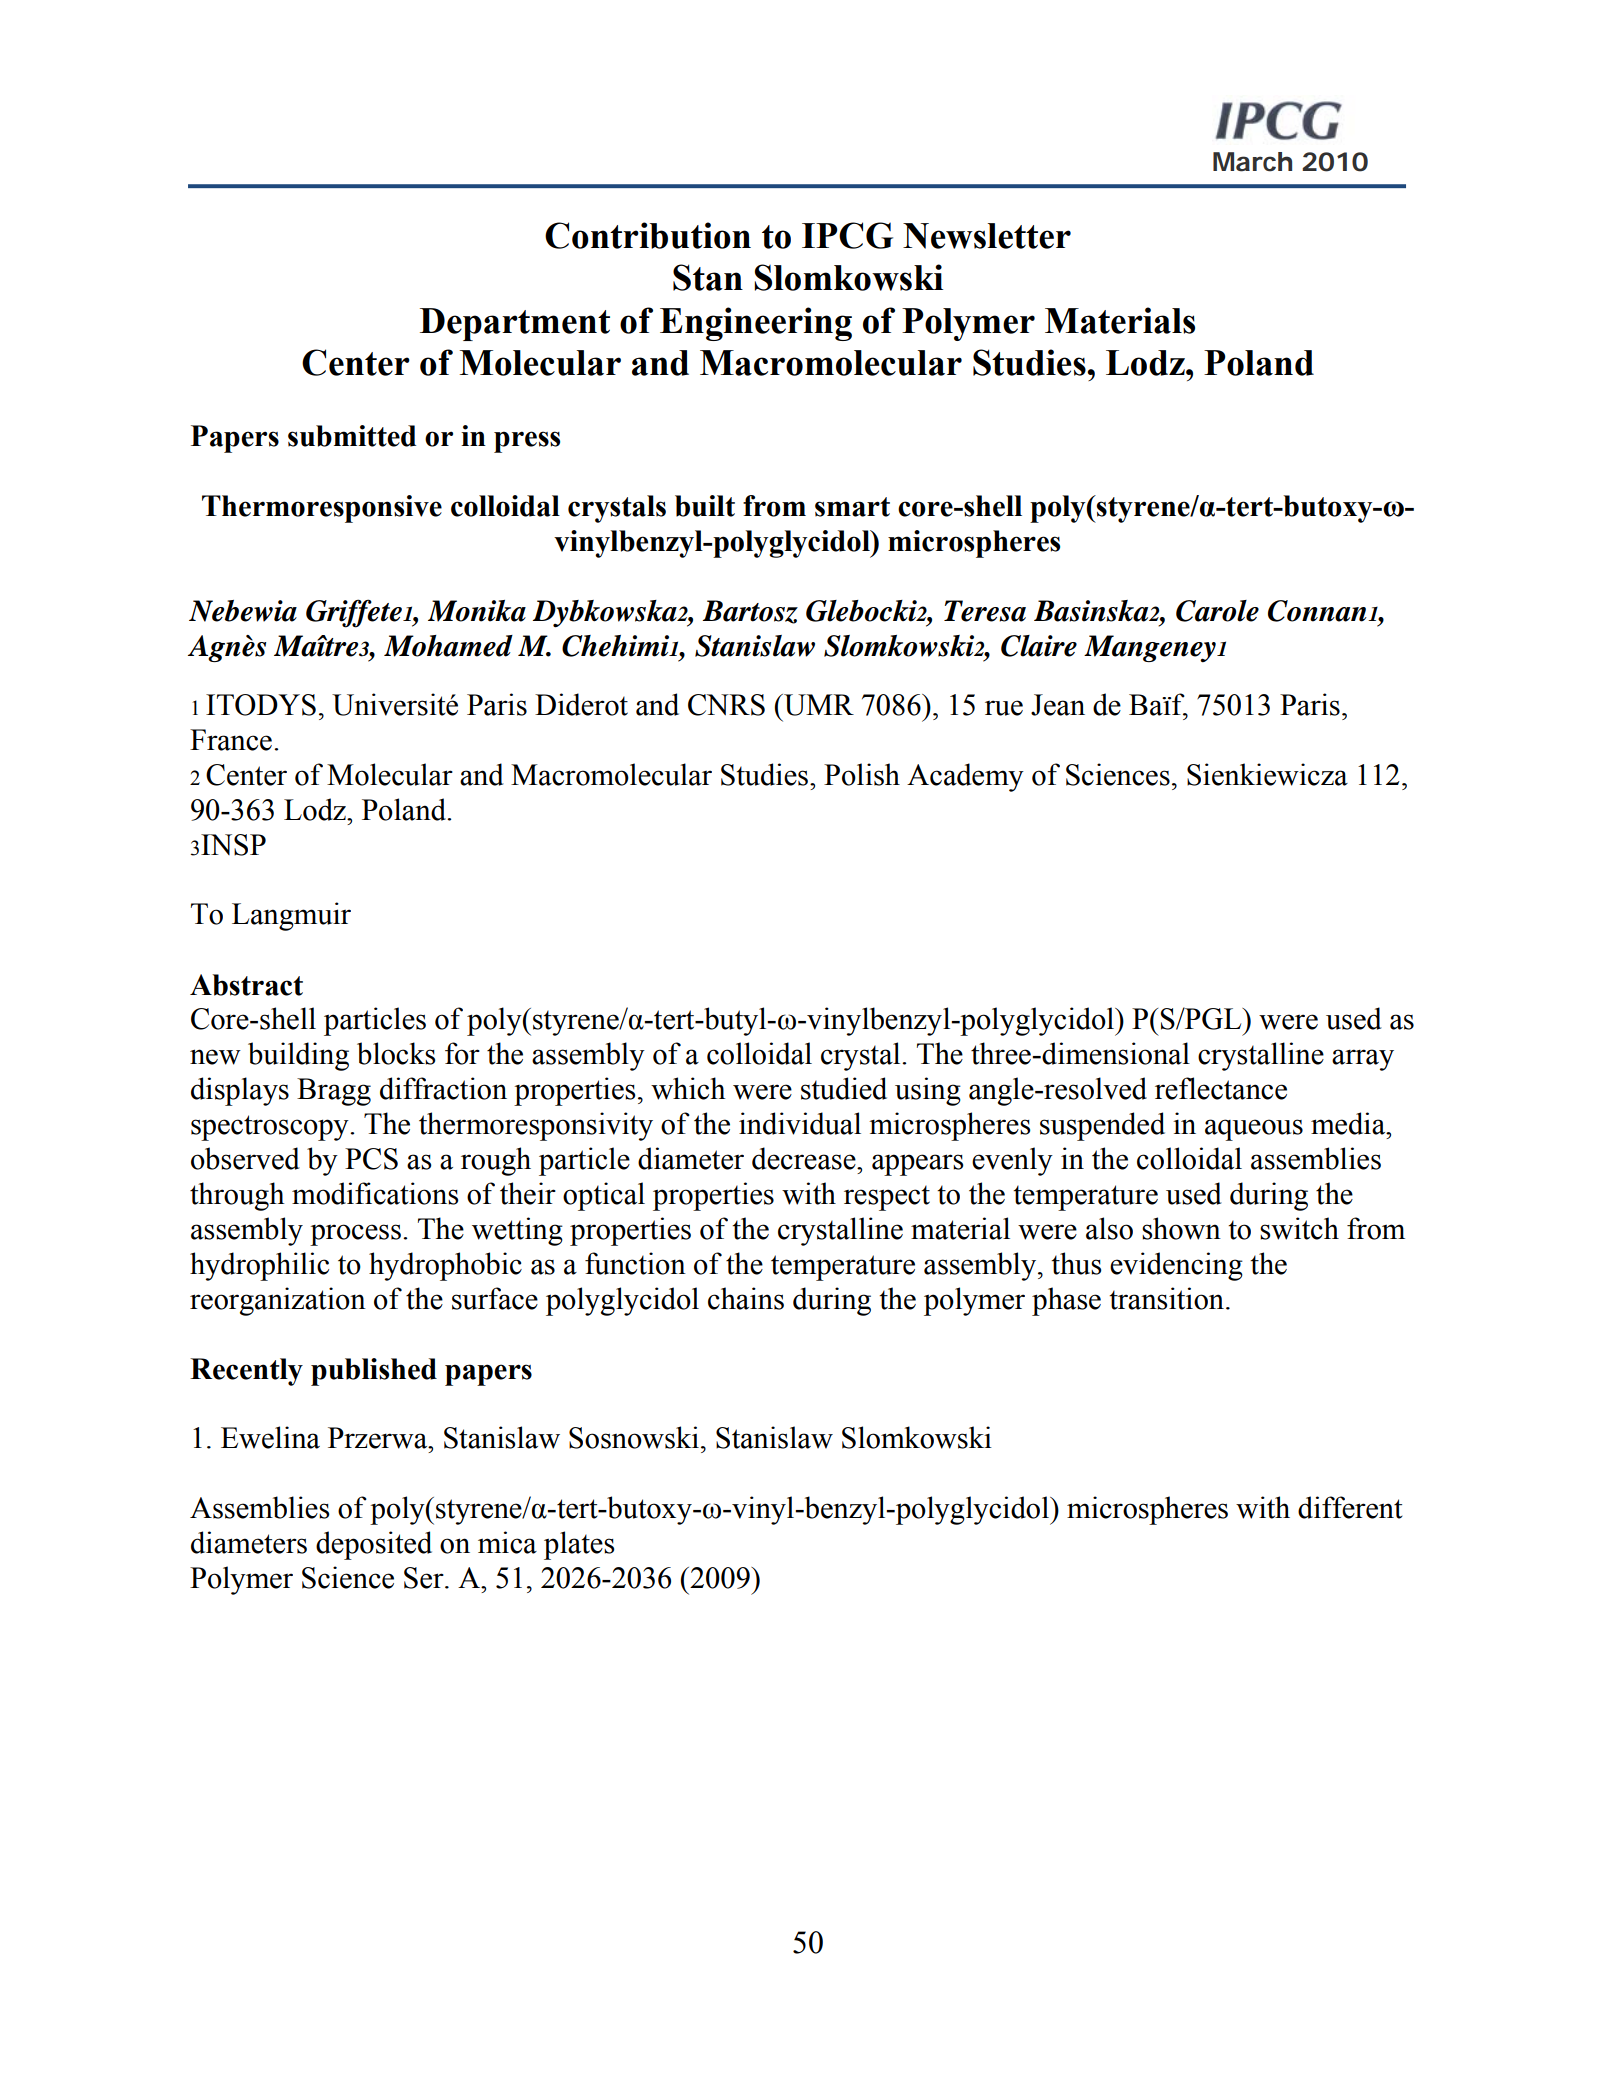 The height and width of the page is (2092, 1616). What do you see at coordinates (987, 236) in the page?
I see `Newsletter` at bounding box center [987, 236].
